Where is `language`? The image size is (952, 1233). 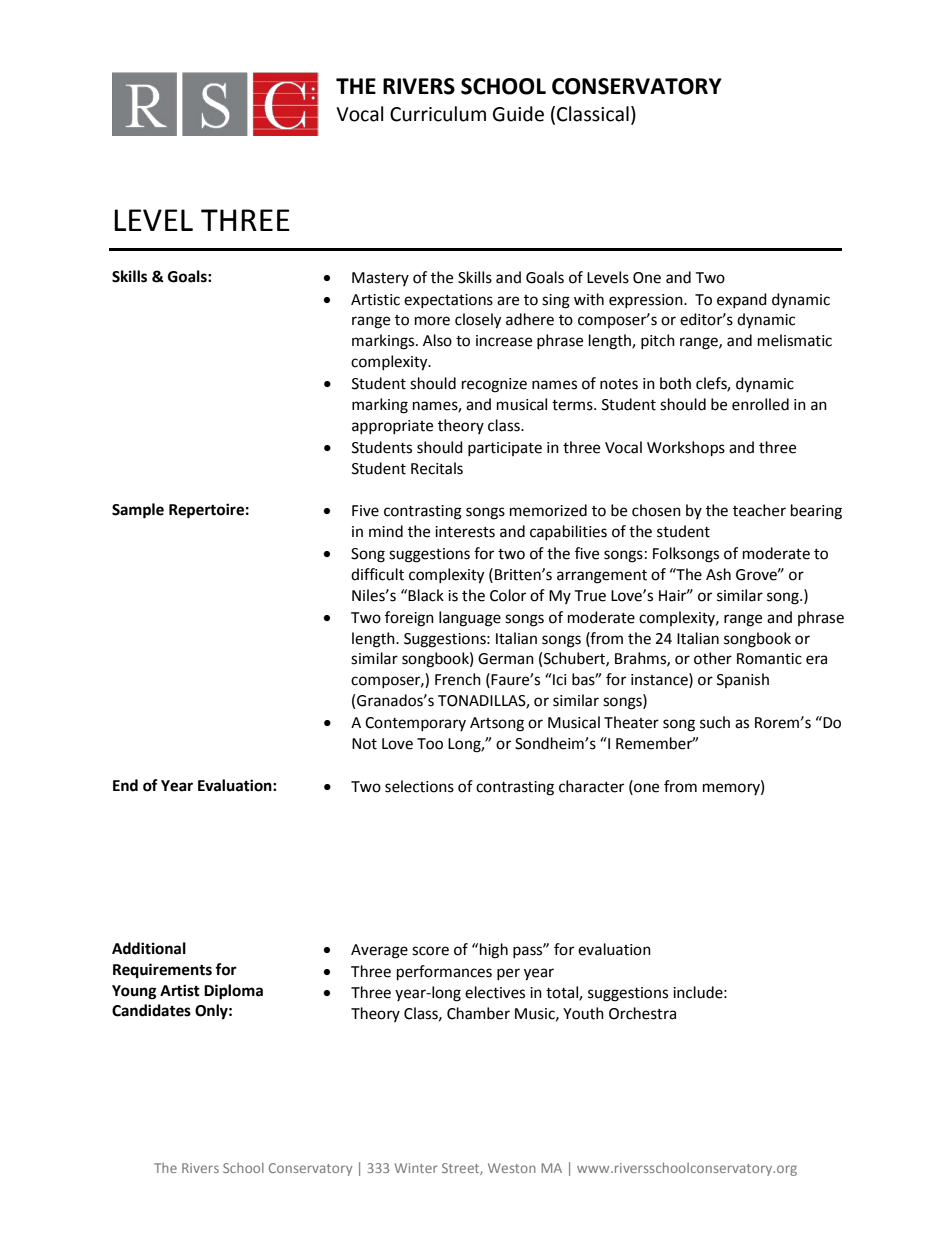 language is located at coordinates (470, 619).
